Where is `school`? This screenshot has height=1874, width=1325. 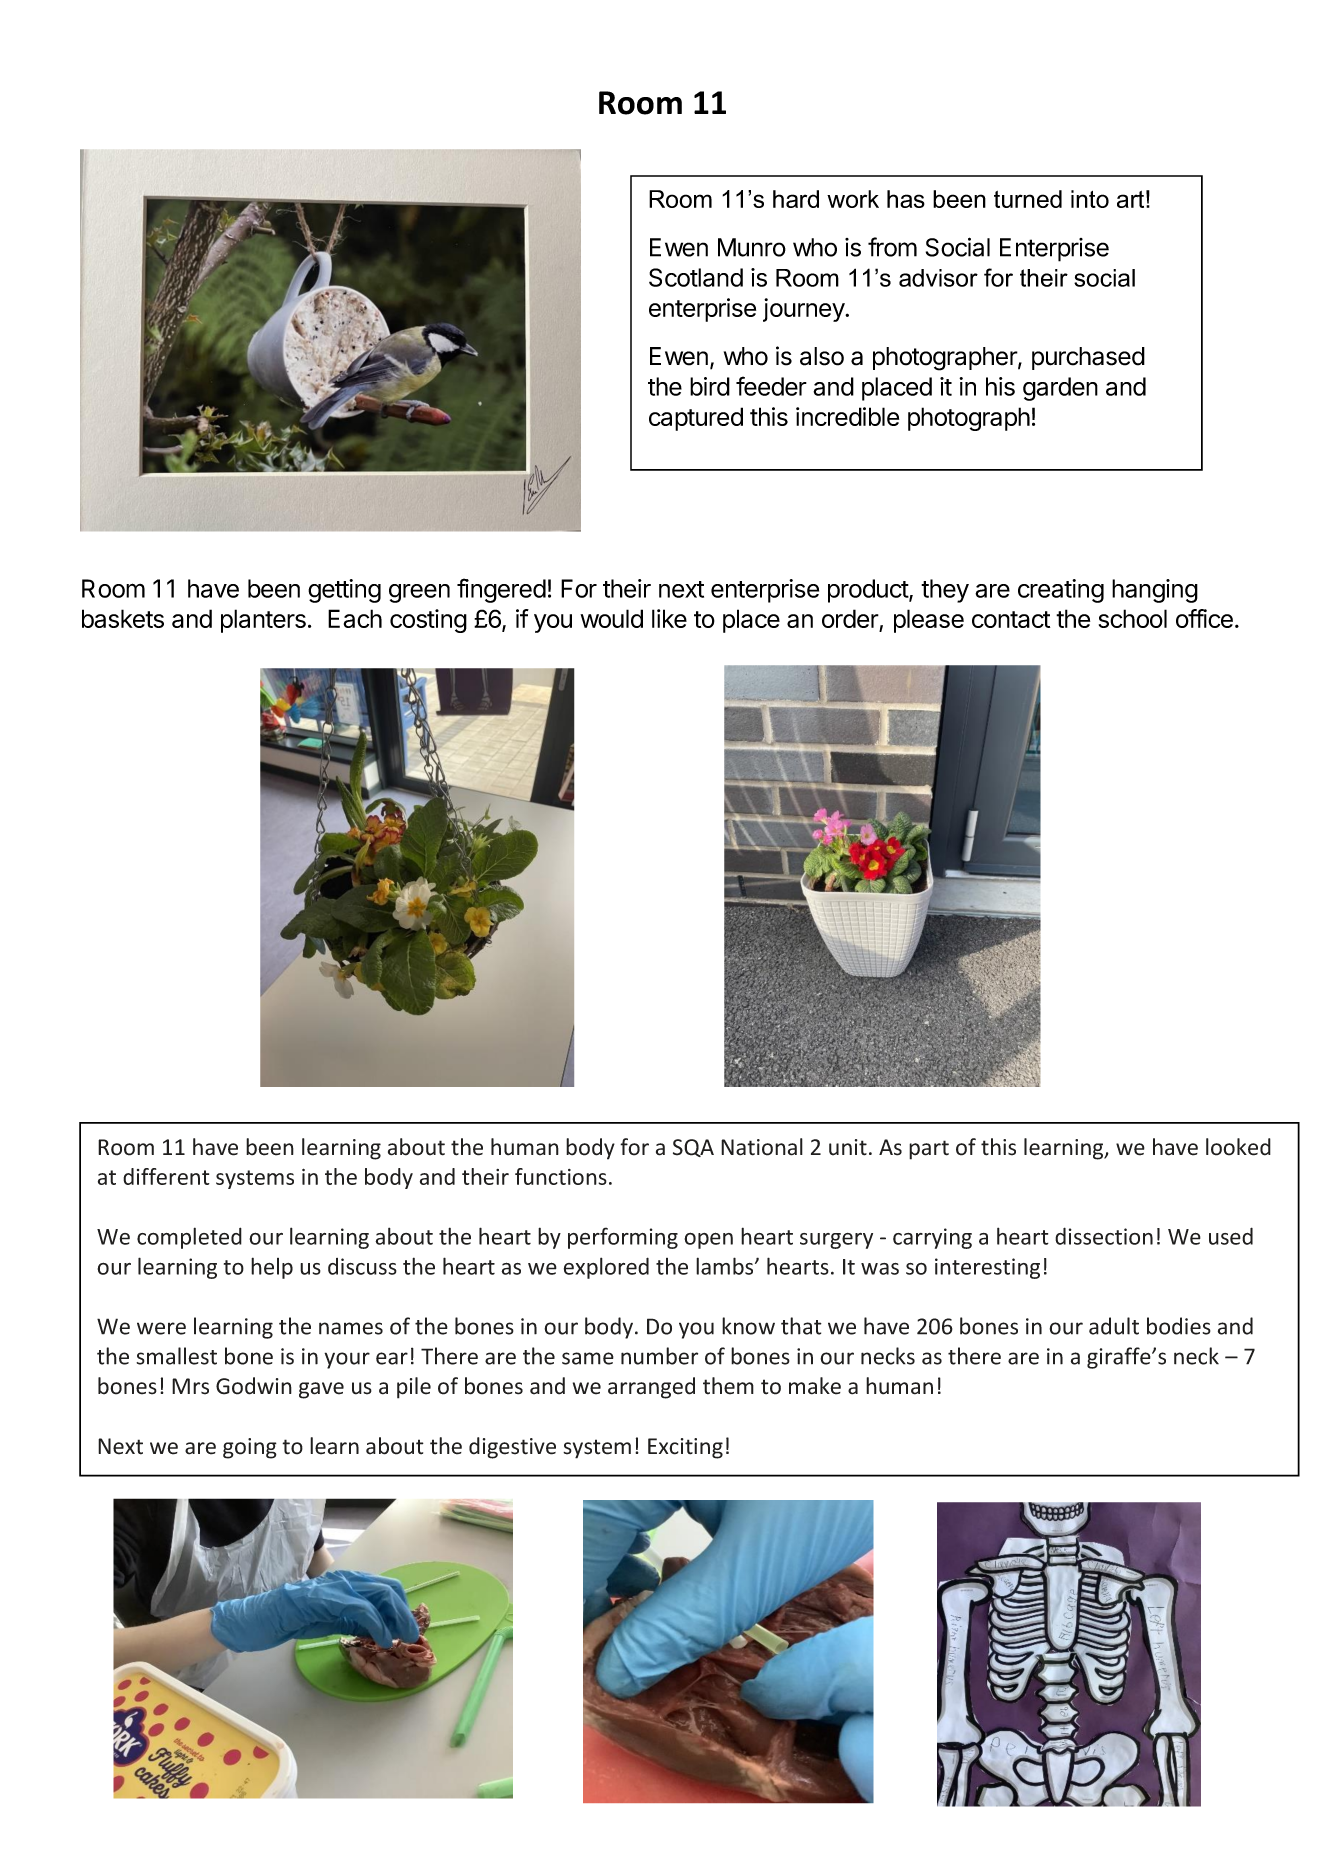
school is located at coordinates (1133, 618).
